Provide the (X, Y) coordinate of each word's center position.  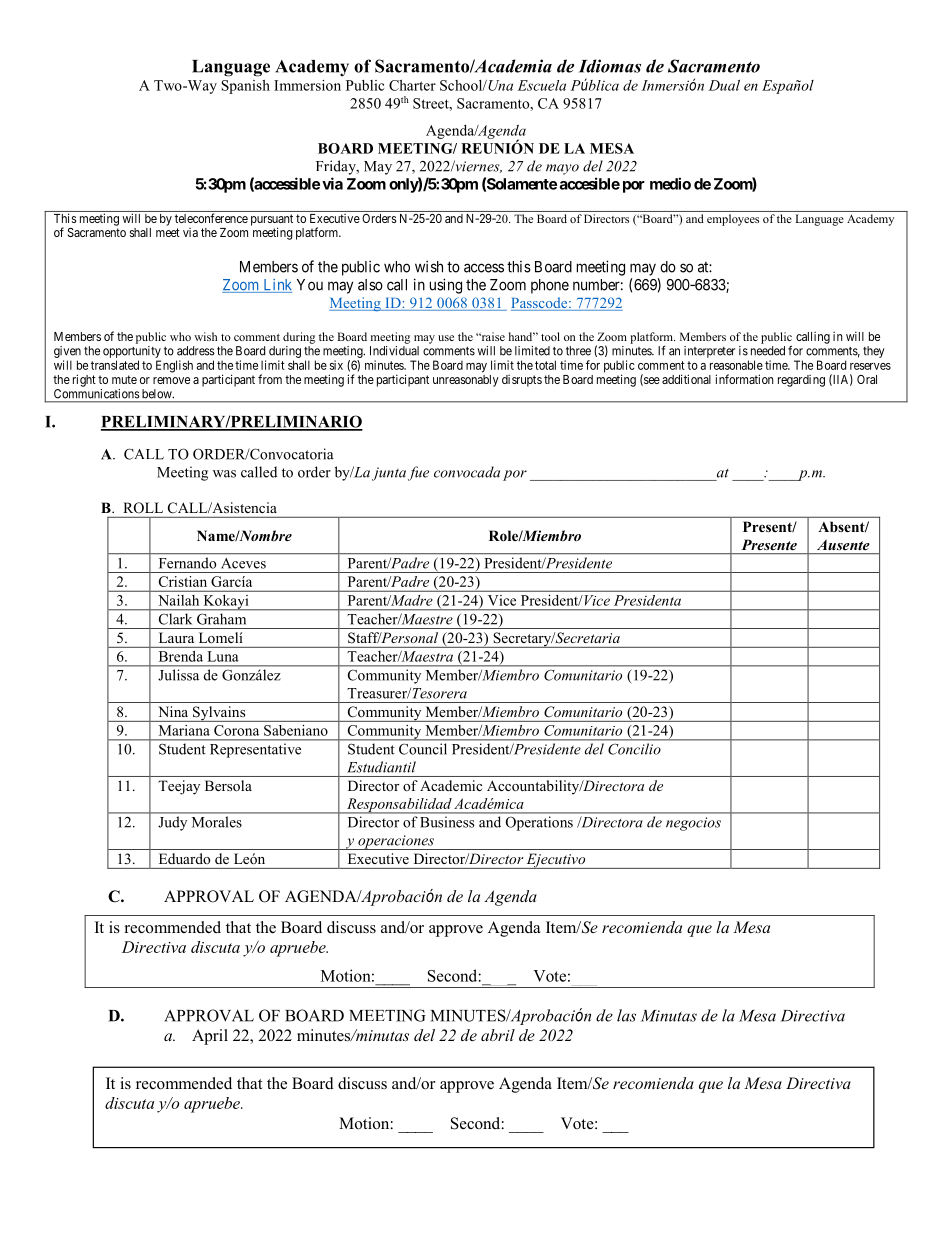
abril (498, 1035)
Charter (412, 85)
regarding (801, 381)
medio (670, 183)
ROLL (143, 507)
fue (418, 473)
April (210, 1037)
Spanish (245, 87)
